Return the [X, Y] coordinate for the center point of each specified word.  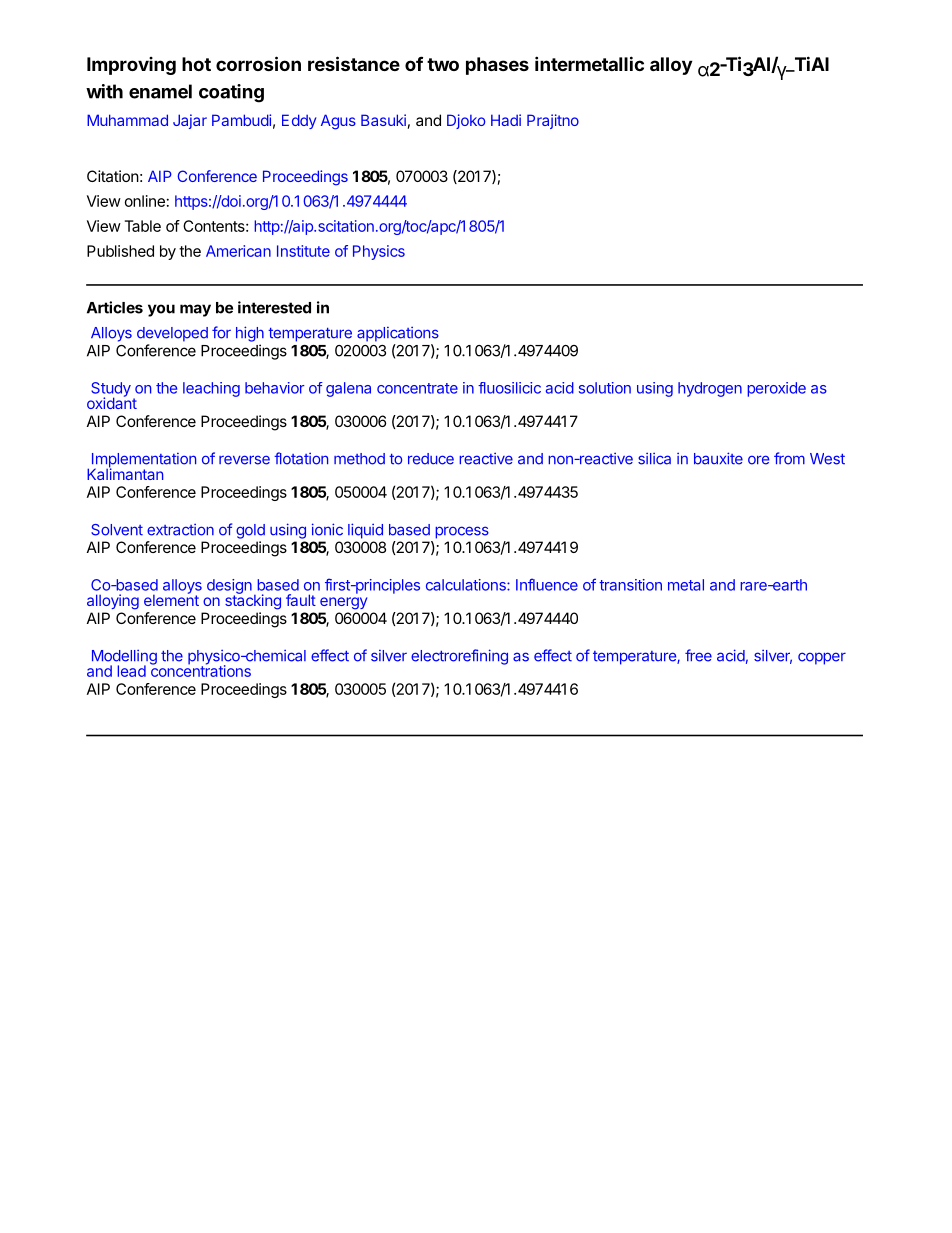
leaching [211, 389]
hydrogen [710, 389]
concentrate [417, 388]
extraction [180, 530]
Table [143, 226]
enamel [160, 91]
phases [497, 66]
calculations [467, 585]
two [443, 64]
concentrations [200, 670]
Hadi [506, 120]
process [462, 532]
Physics [379, 252]
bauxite [718, 458]
